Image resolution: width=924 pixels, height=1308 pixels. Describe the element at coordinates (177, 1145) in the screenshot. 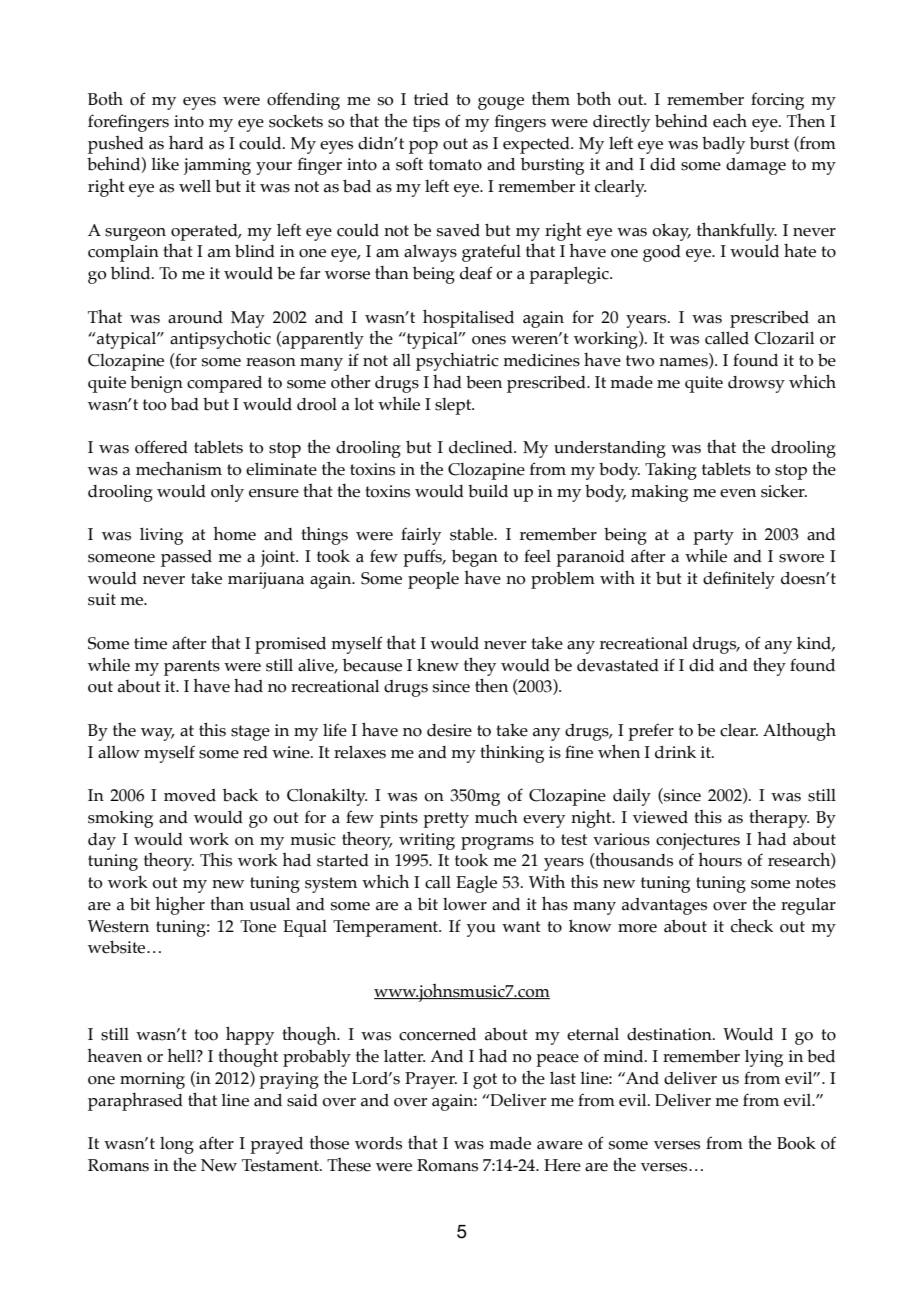

I see `long` at that location.
